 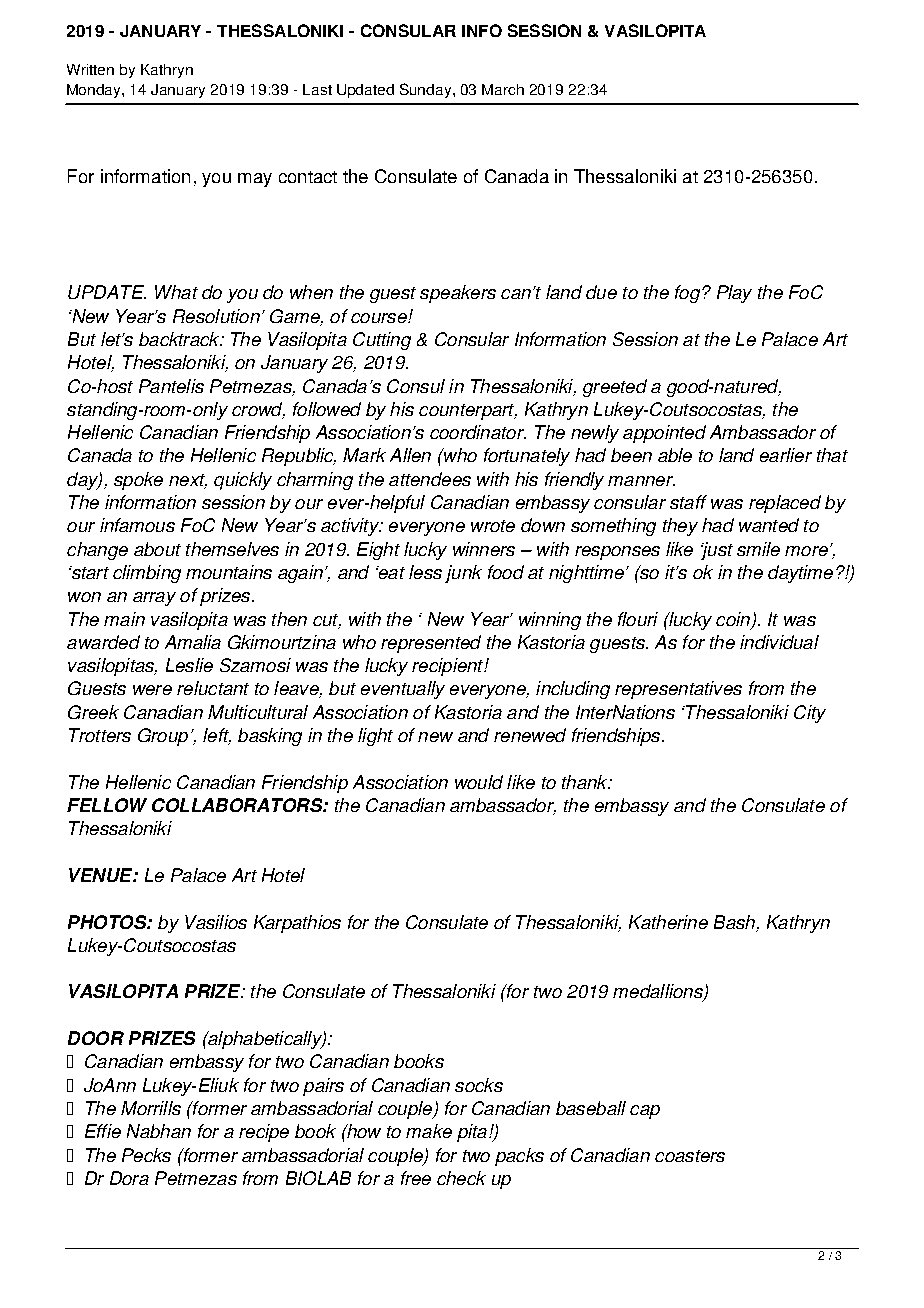 I want to click on would, so click(x=479, y=782).
